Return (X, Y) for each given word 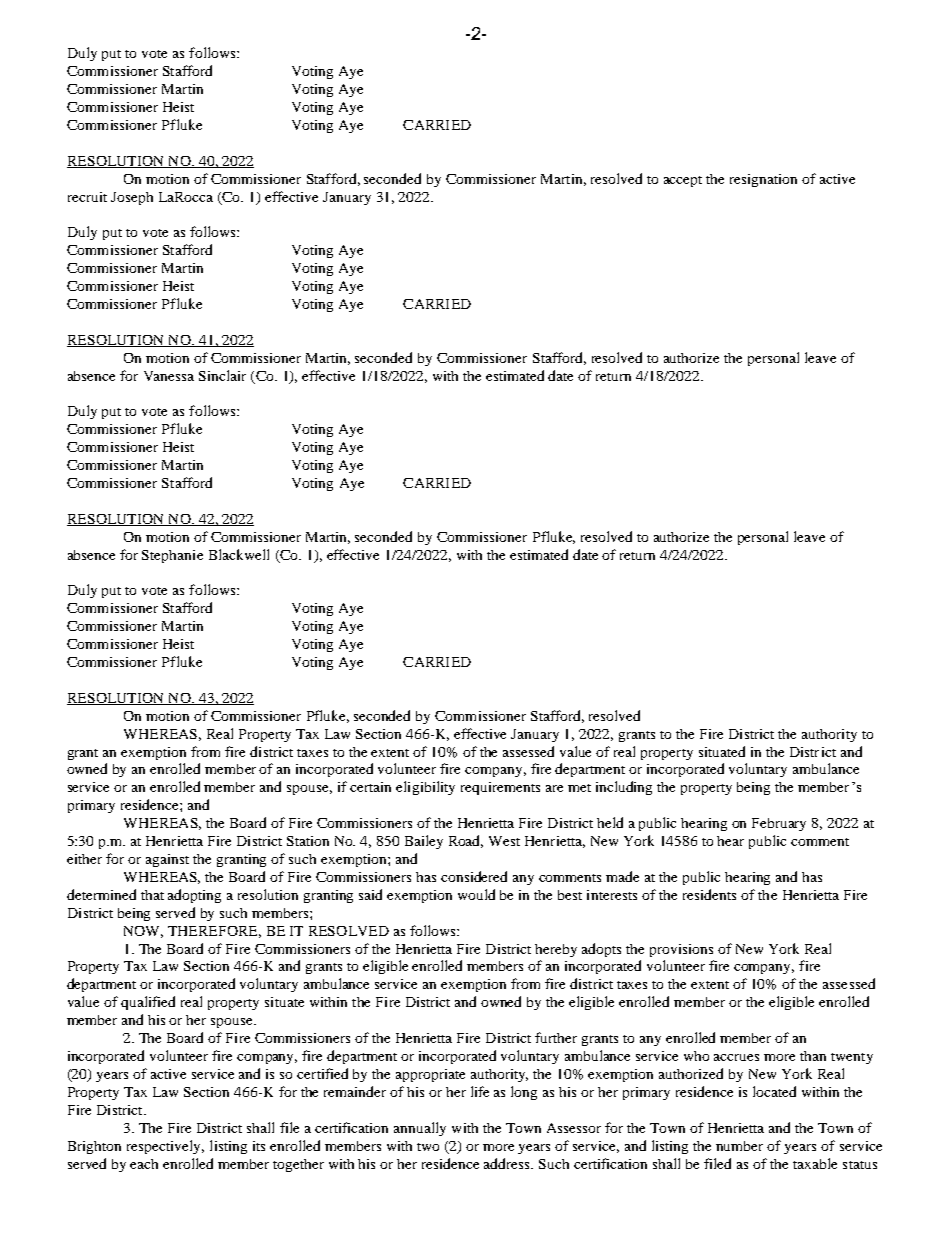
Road (466, 841)
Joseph (132, 198)
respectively (165, 1147)
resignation (763, 180)
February (779, 824)
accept (683, 181)
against (167, 860)
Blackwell (239, 554)
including (624, 788)
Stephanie (172, 556)
